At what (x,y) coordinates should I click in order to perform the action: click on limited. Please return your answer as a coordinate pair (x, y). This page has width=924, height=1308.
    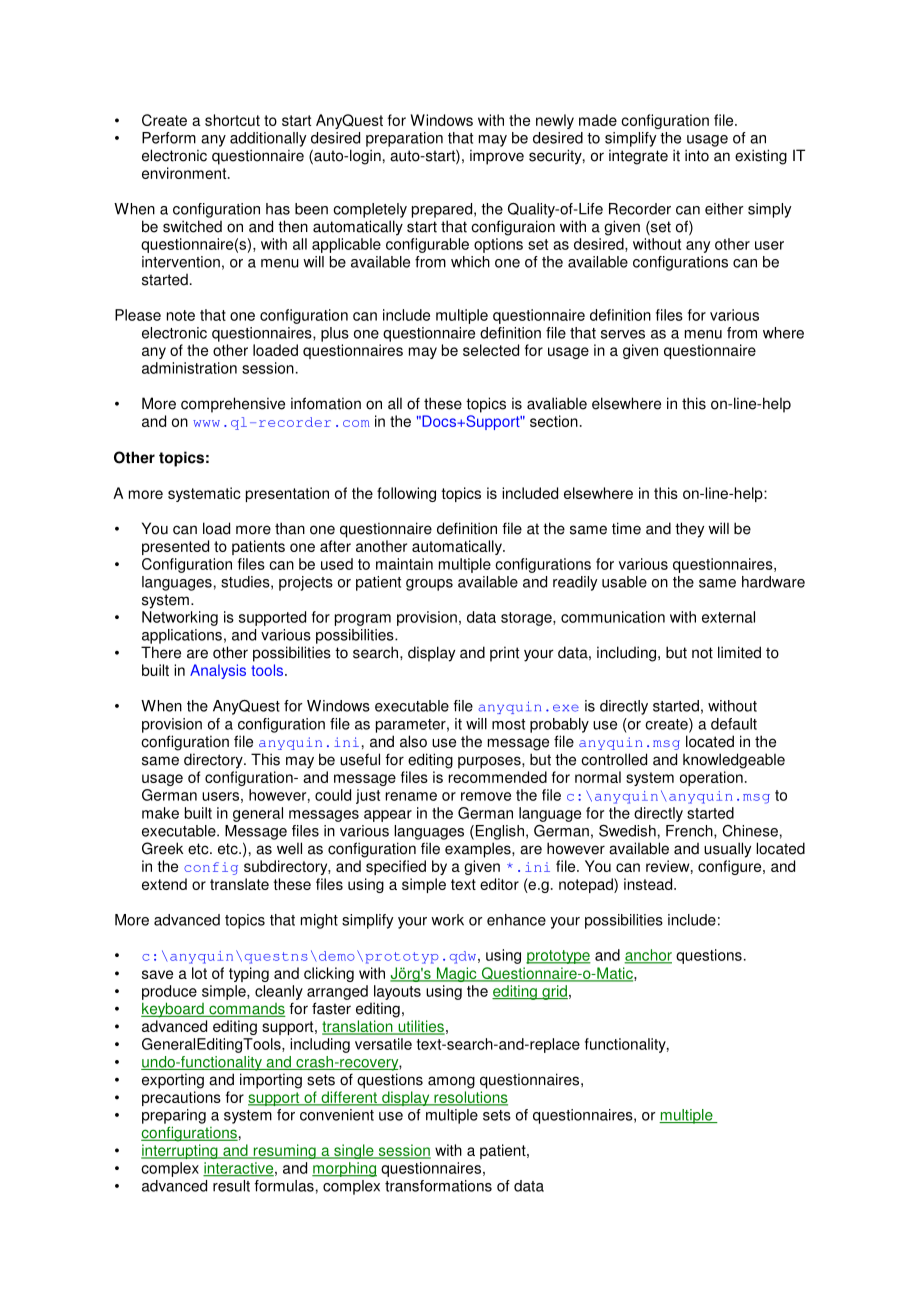
    Looking at the image, I should click on (739, 652).
